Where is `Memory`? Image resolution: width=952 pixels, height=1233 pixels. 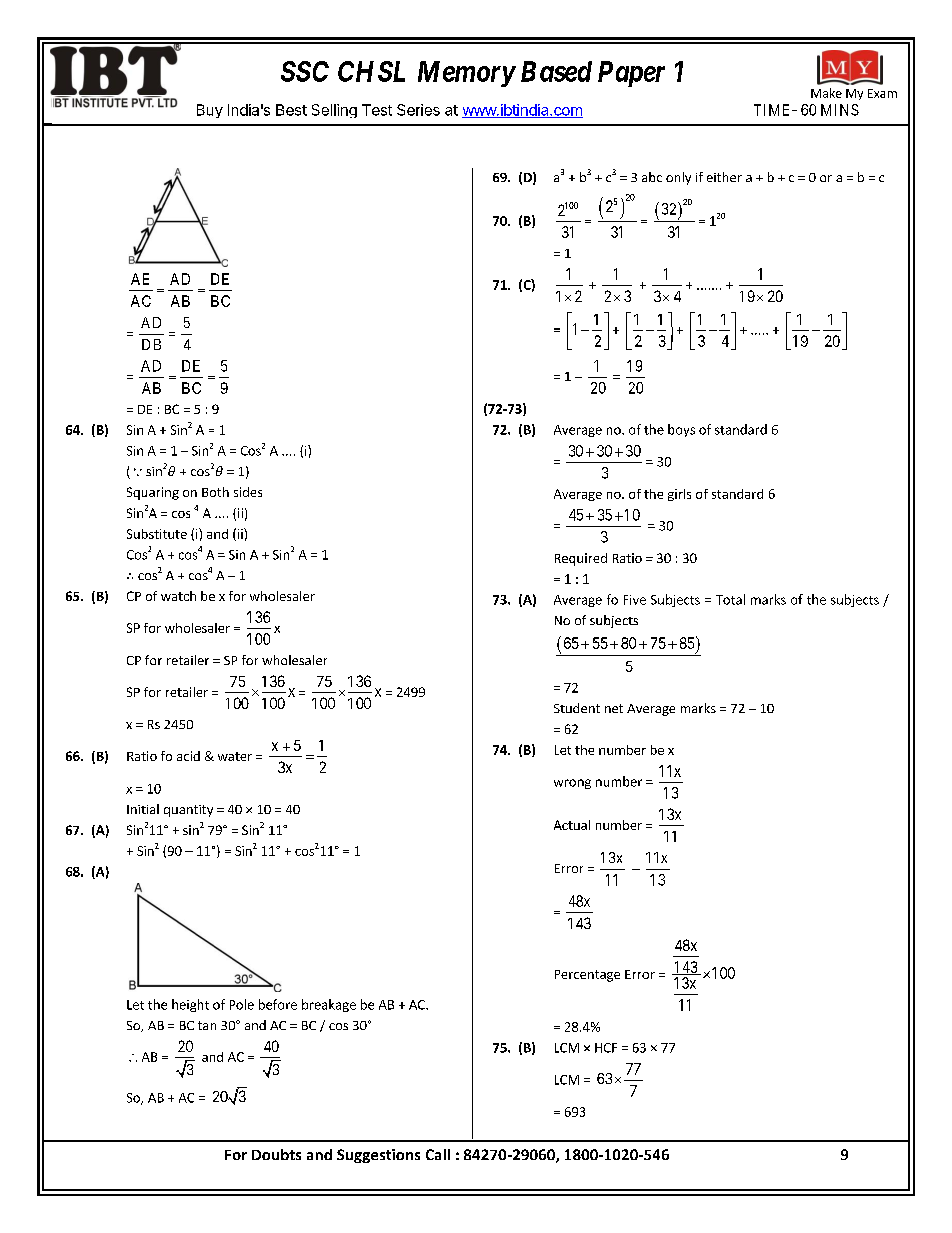 Memory is located at coordinates (466, 74).
